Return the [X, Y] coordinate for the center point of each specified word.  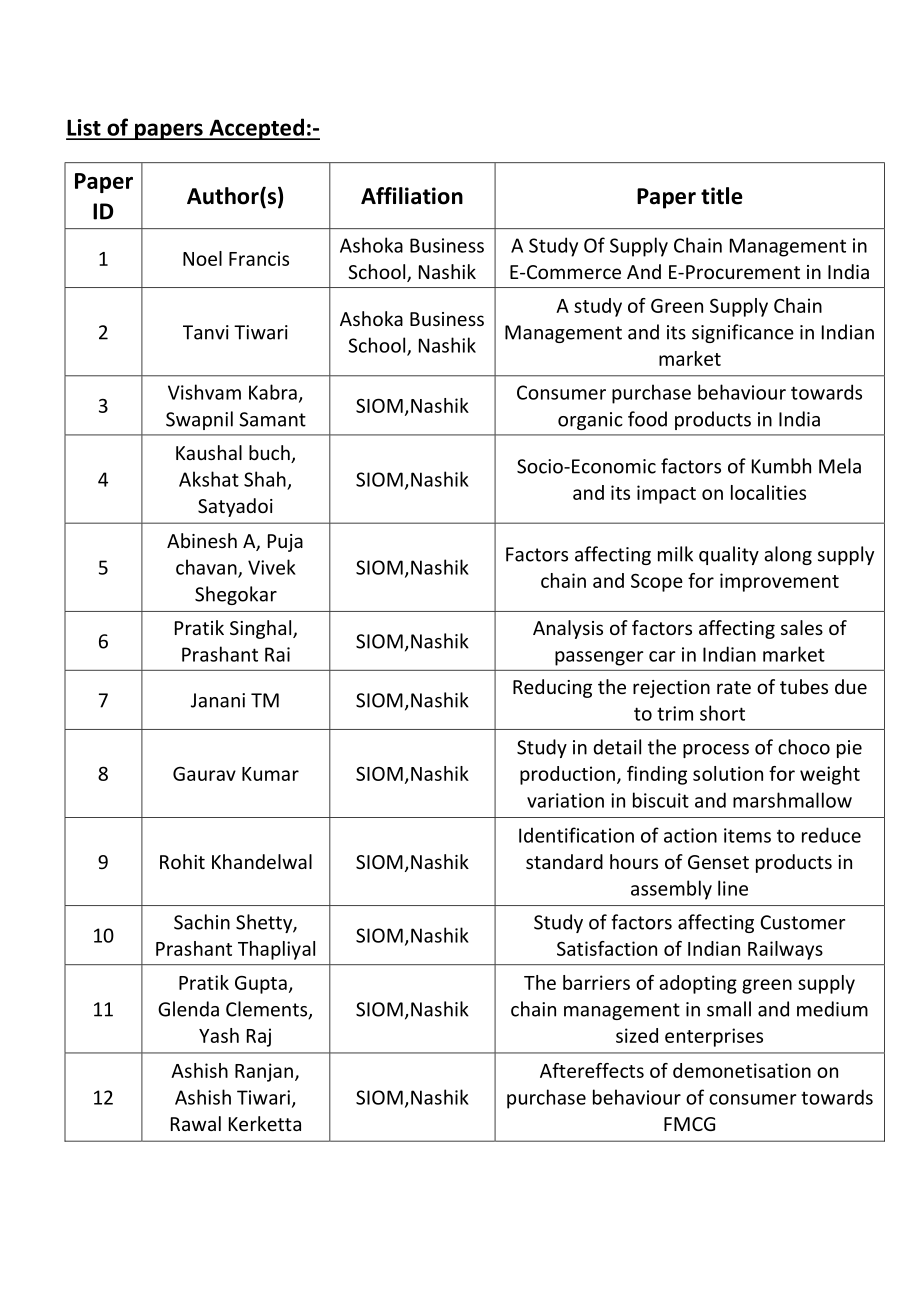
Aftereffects [592, 1070]
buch [270, 454]
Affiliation [412, 196]
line [733, 888]
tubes [804, 686]
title [722, 196]
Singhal [260, 629]
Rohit [182, 861]
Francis [259, 258]
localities [768, 492]
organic [590, 421]
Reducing [552, 688]
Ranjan [264, 1072]
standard [564, 861]
